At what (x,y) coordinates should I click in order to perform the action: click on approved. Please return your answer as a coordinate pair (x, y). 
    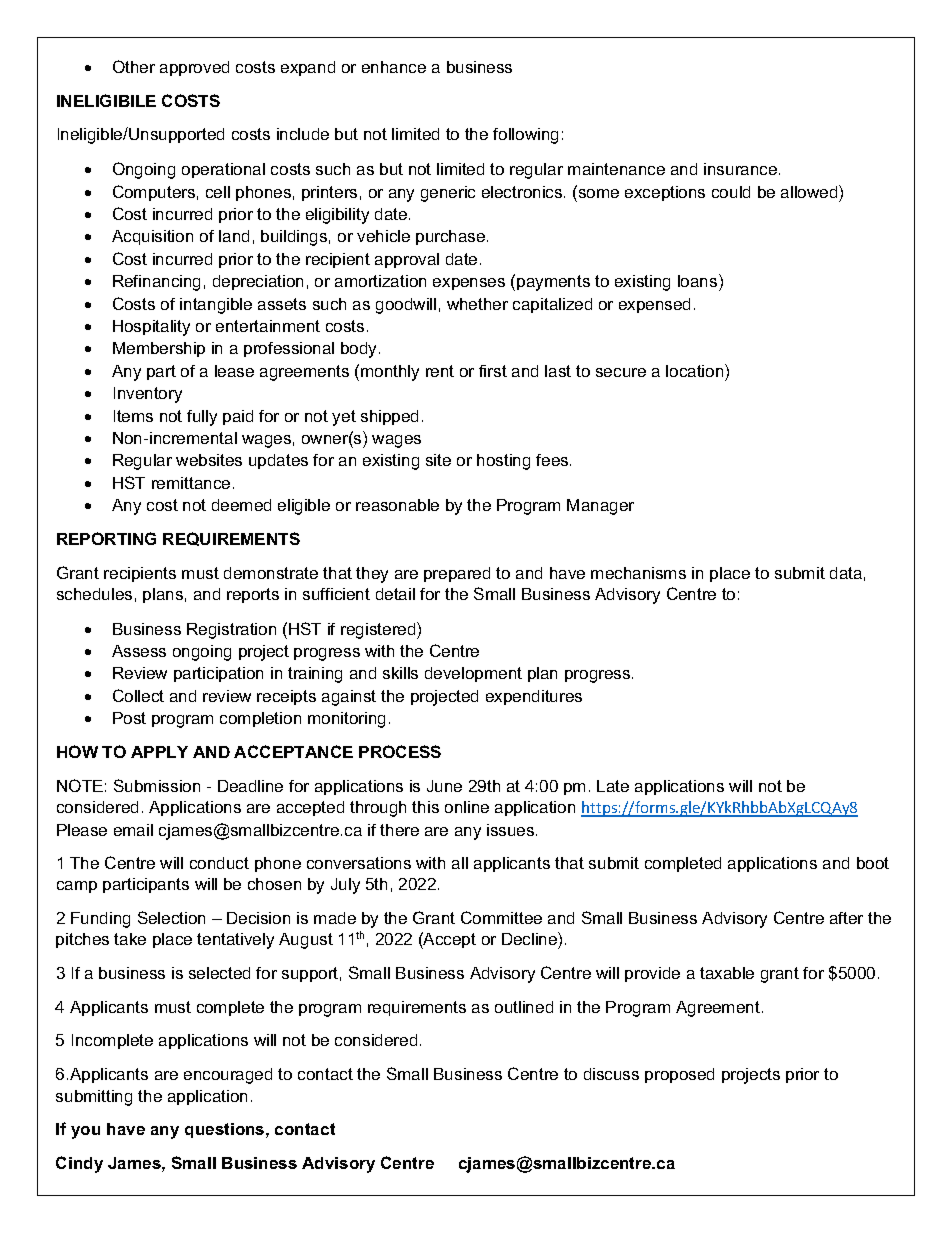
    Looking at the image, I should click on (194, 68).
